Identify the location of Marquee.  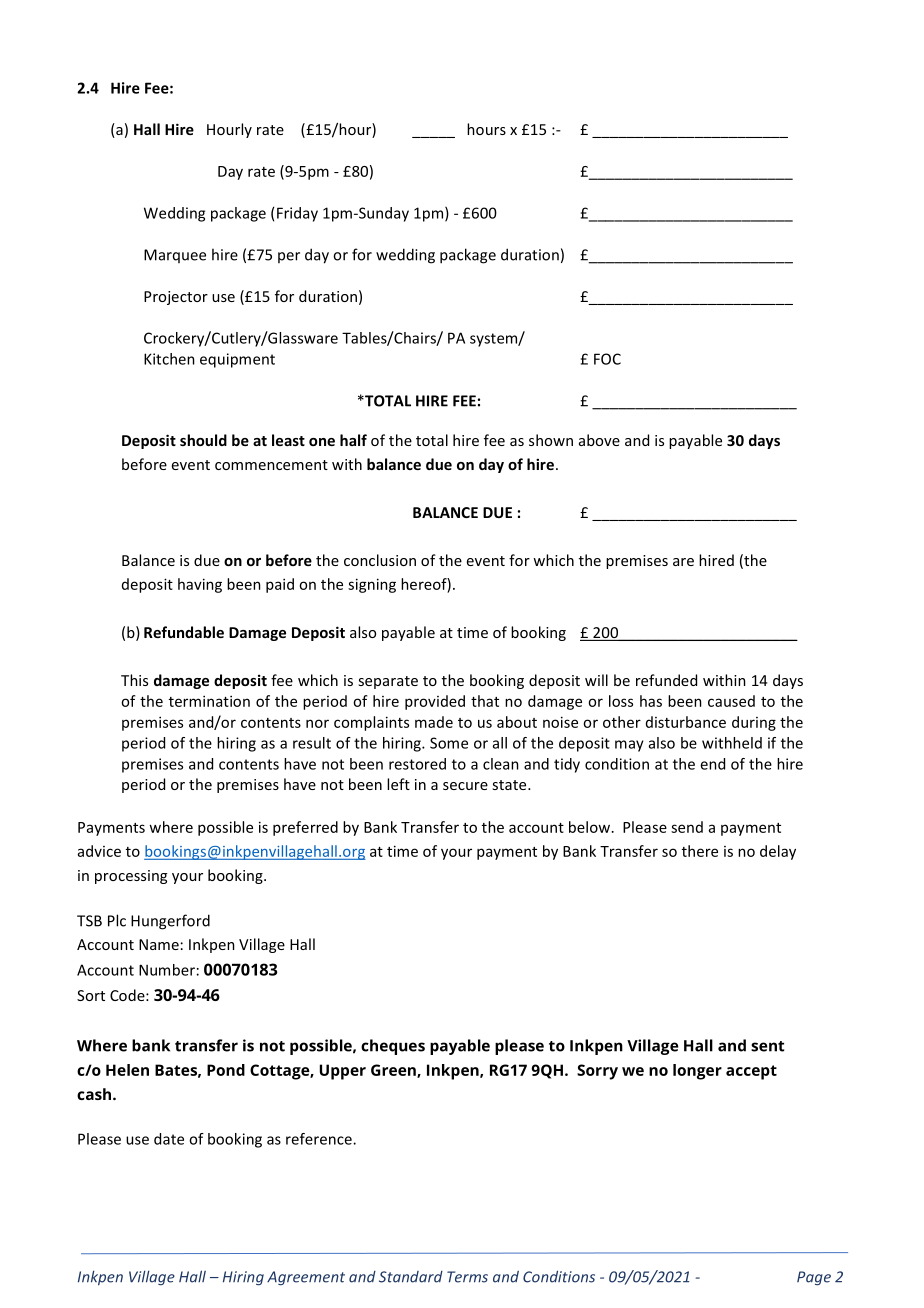
(175, 256).
